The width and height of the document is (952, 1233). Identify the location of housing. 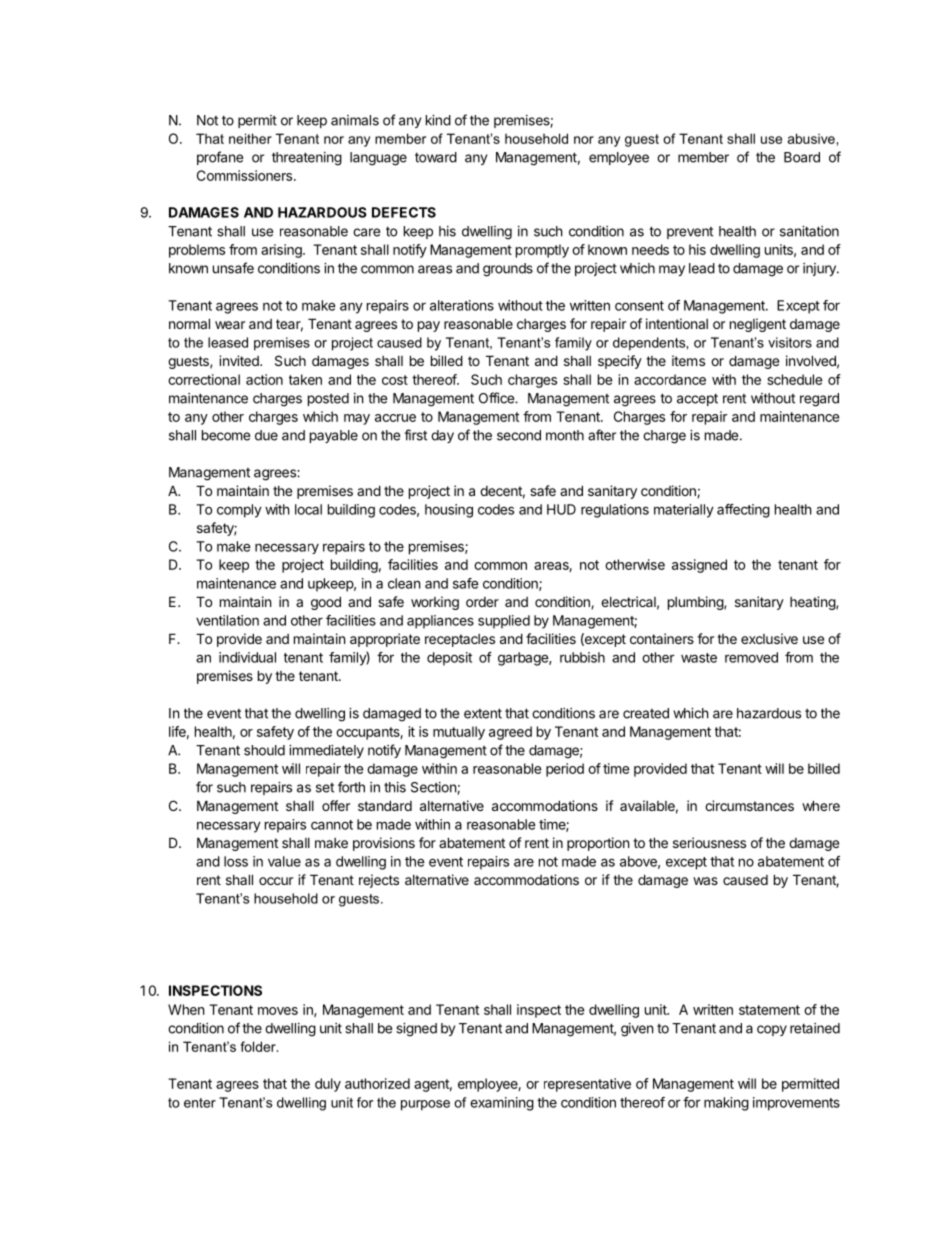
(449, 511).
